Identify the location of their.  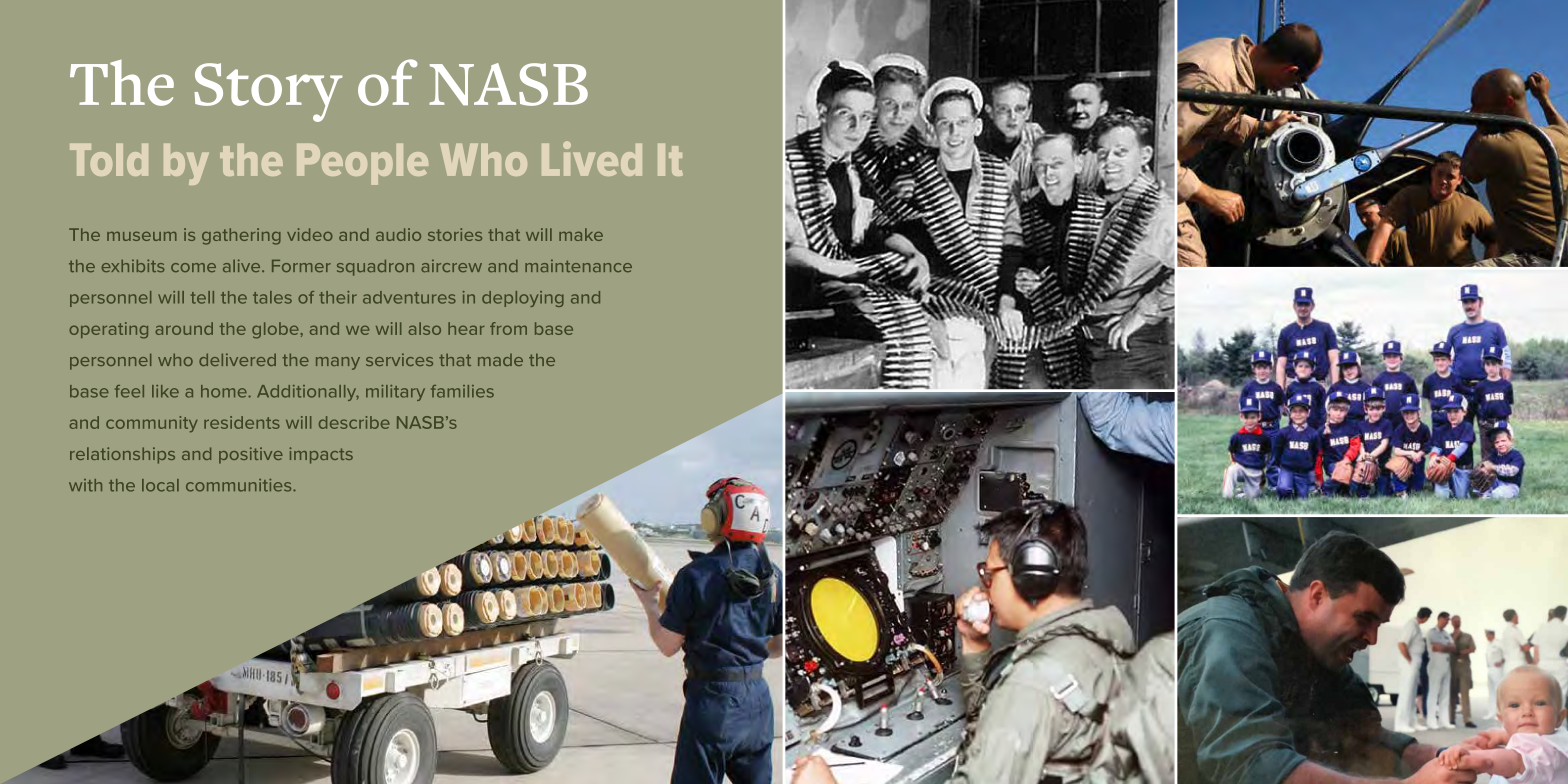
(338, 297).
